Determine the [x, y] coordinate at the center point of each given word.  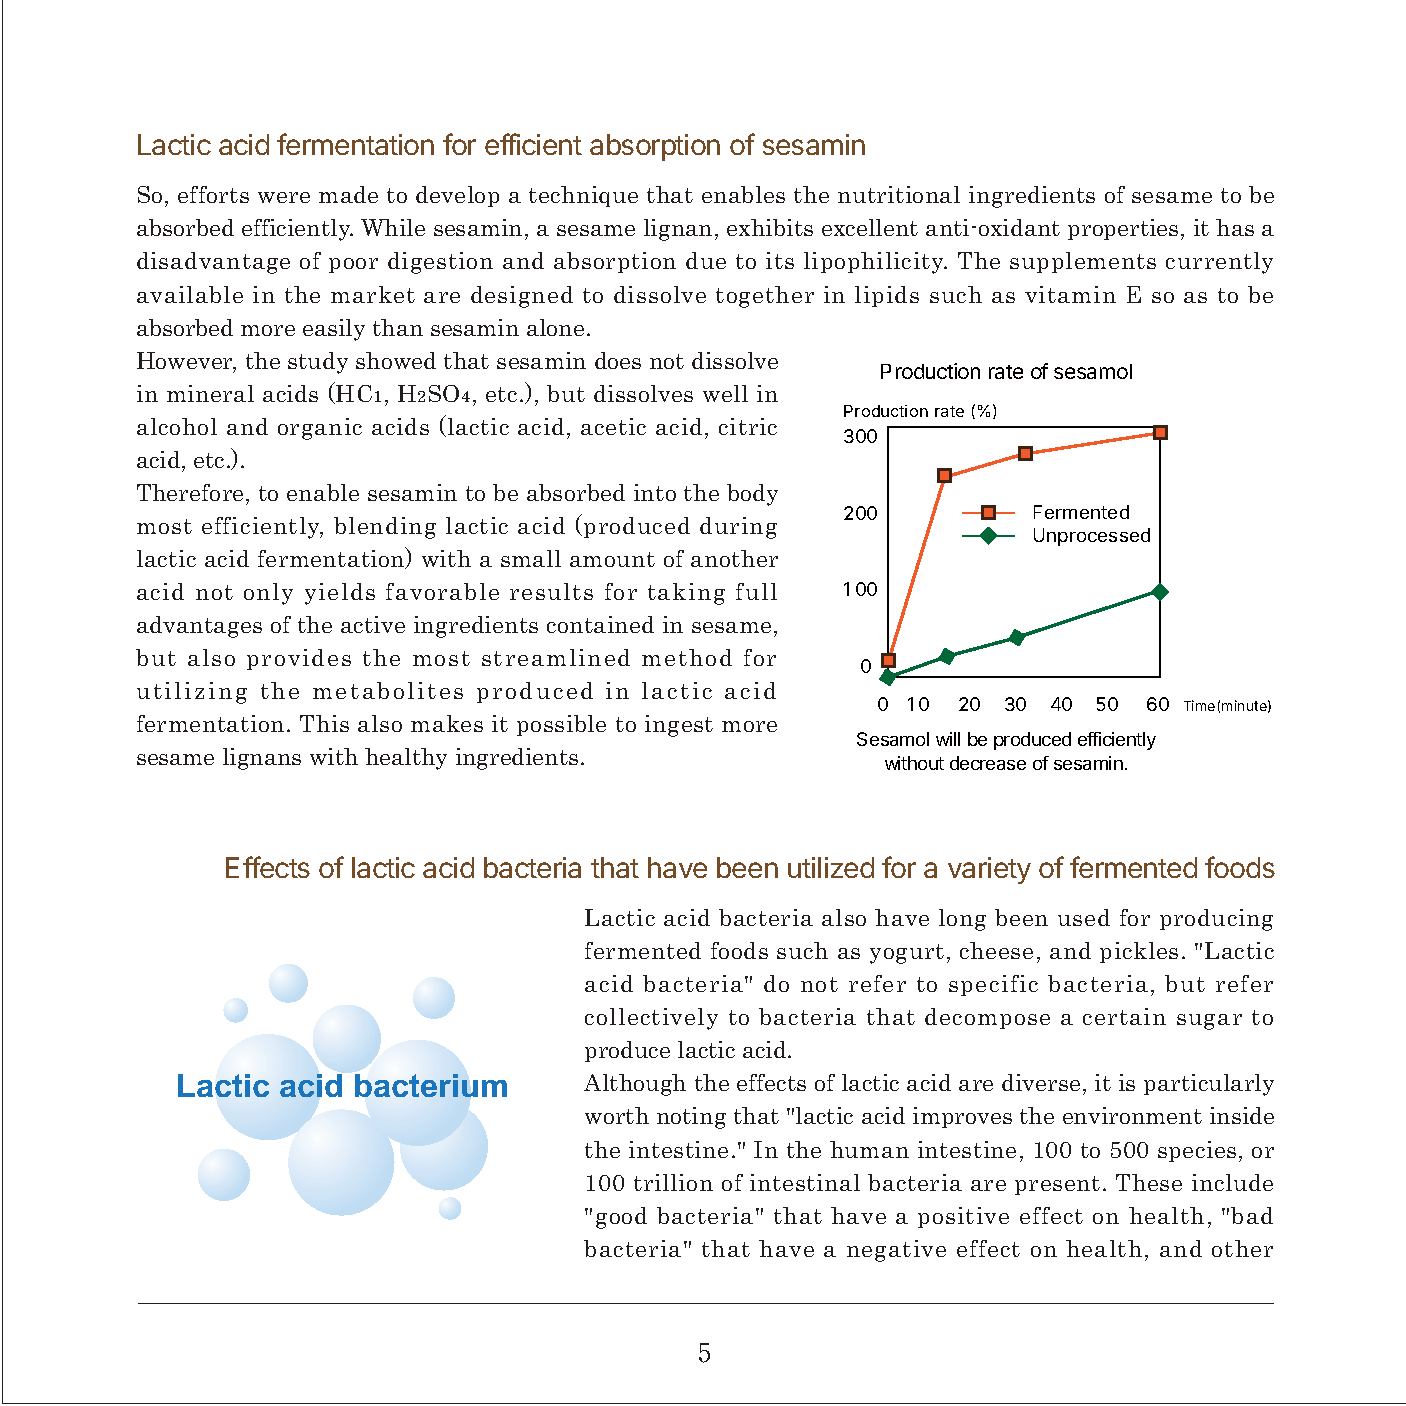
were [284, 197]
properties [1123, 229]
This [324, 723]
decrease [988, 763]
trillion [673, 1182]
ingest [679, 726]
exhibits [770, 227]
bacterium [431, 1085]
